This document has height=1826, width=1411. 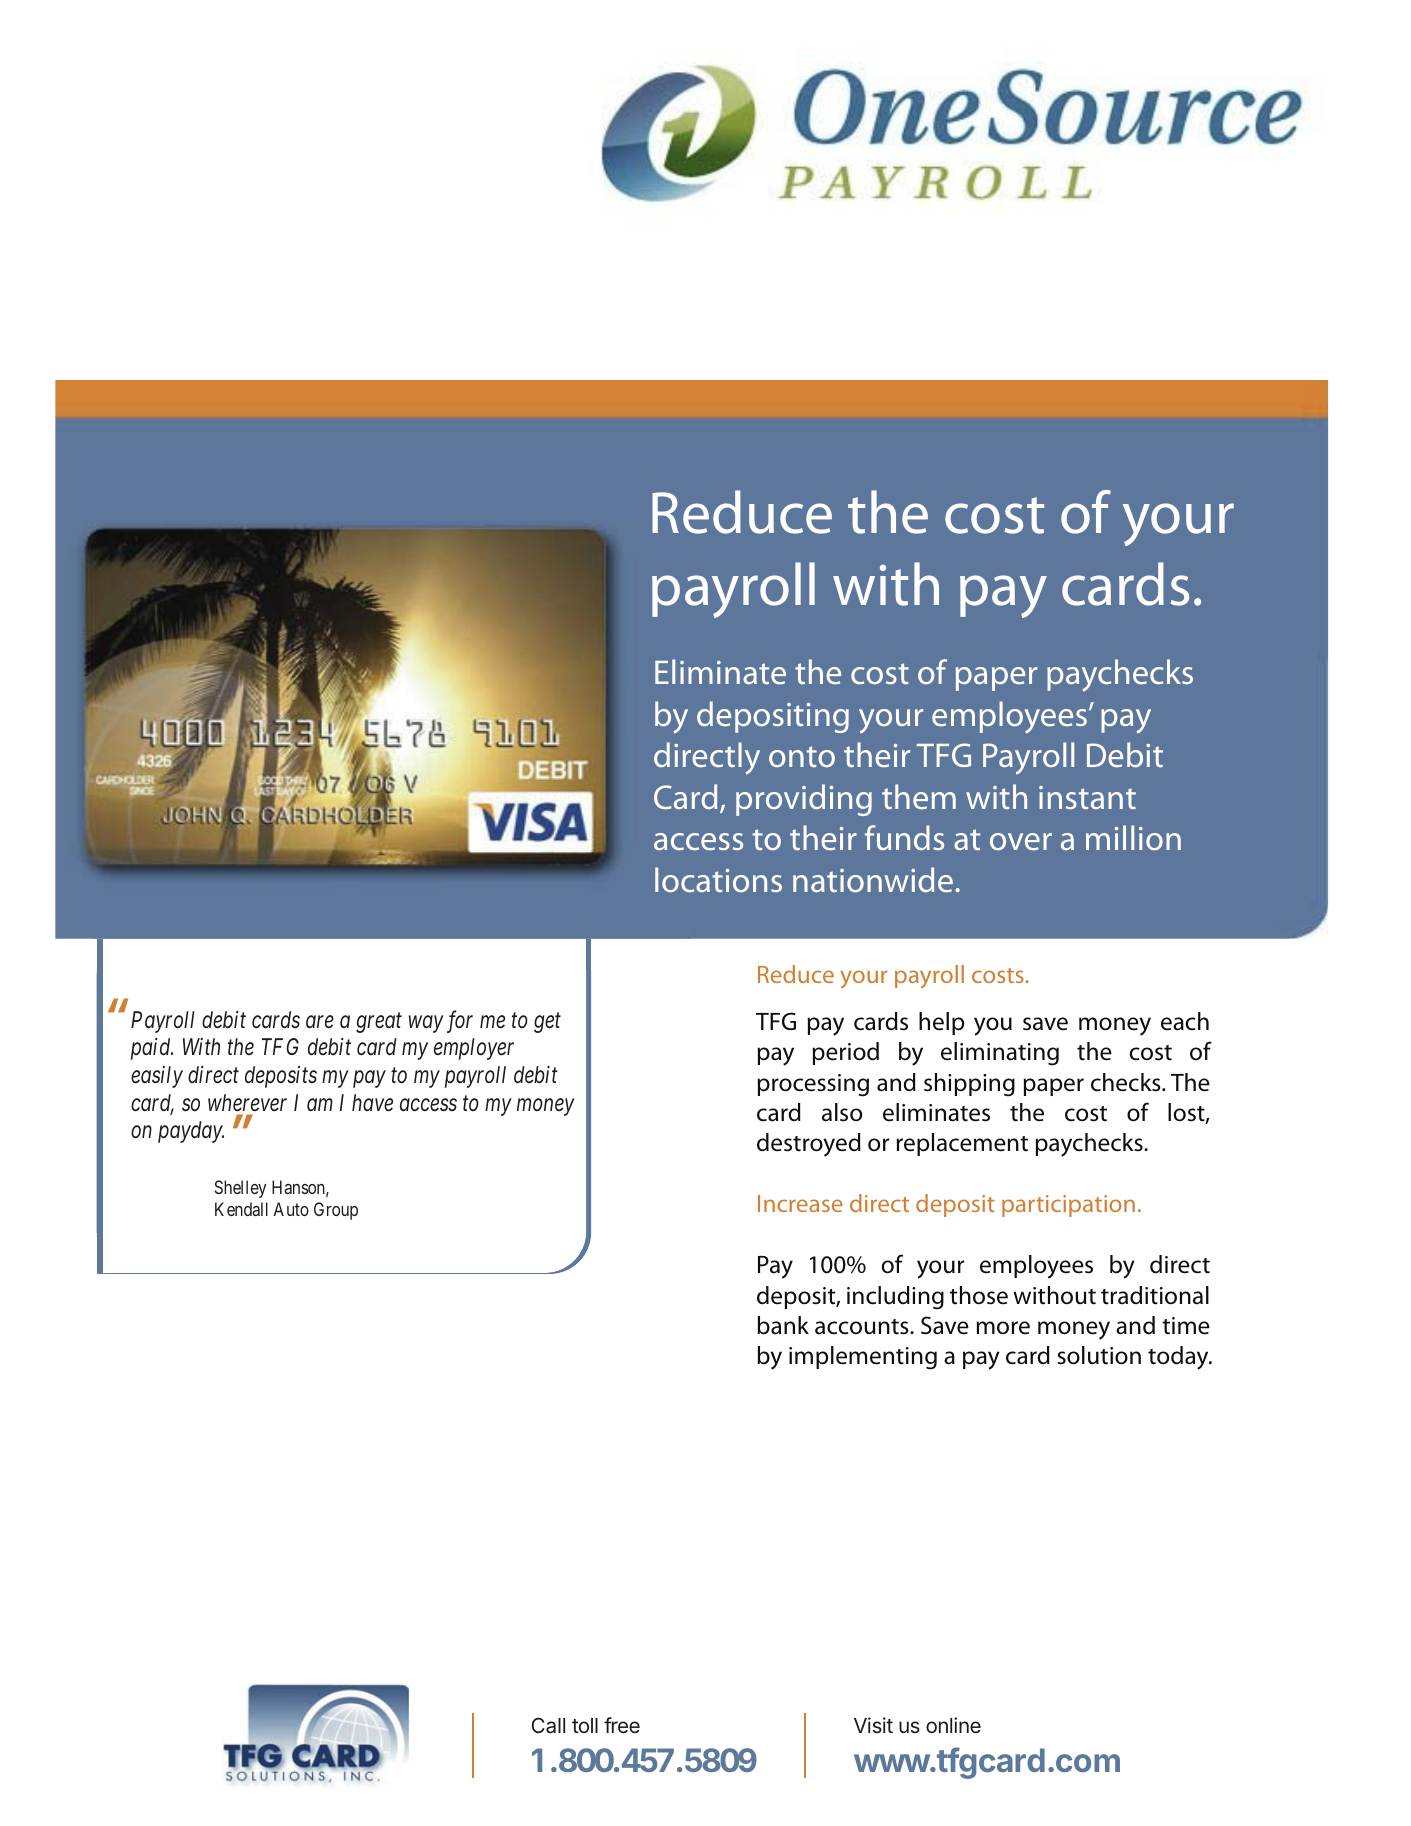 I want to click on Group, so click(x=336, y=1211).
